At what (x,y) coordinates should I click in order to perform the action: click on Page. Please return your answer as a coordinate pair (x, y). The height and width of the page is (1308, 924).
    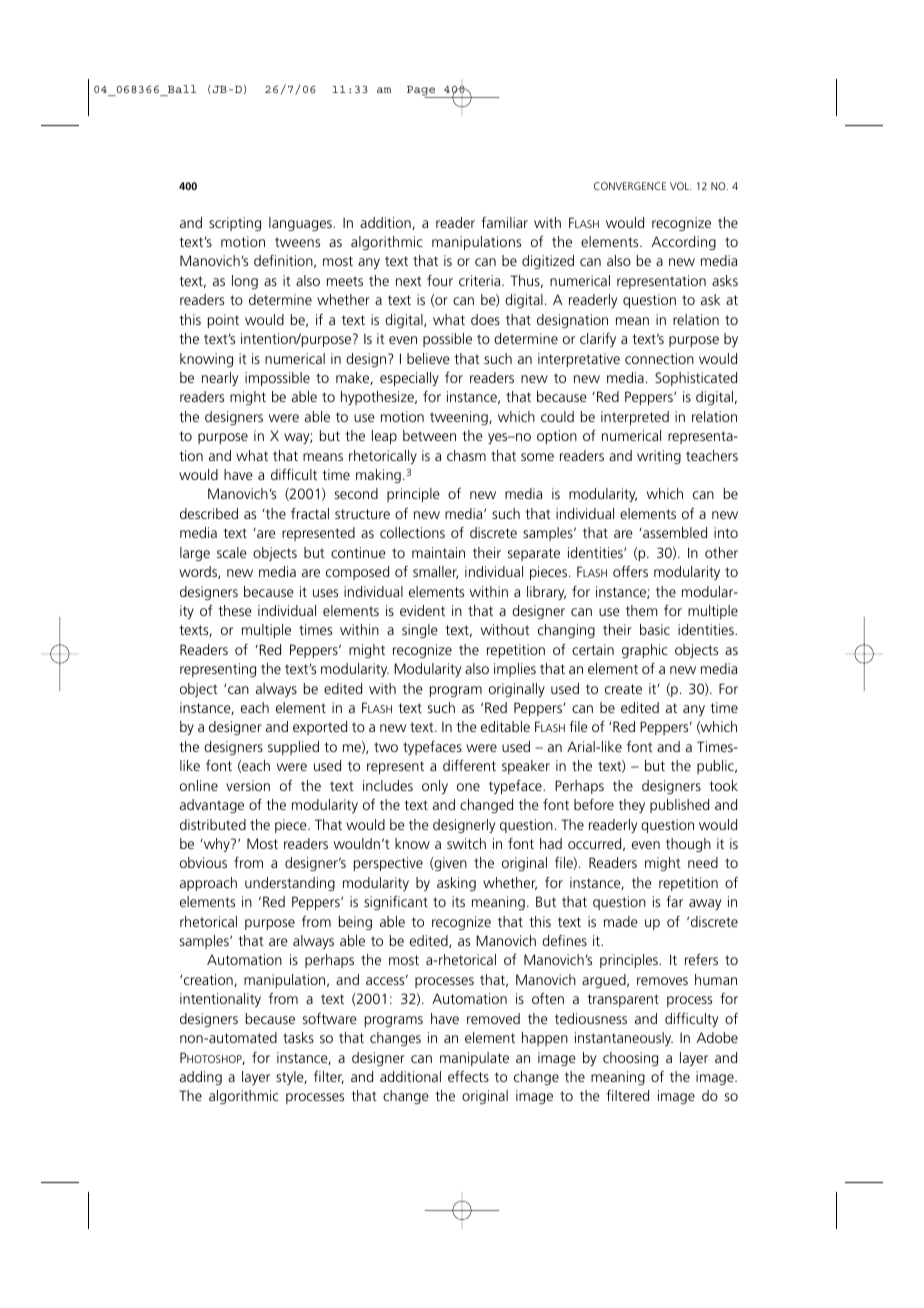
    Looking at the image, I should click on (422, 92).
